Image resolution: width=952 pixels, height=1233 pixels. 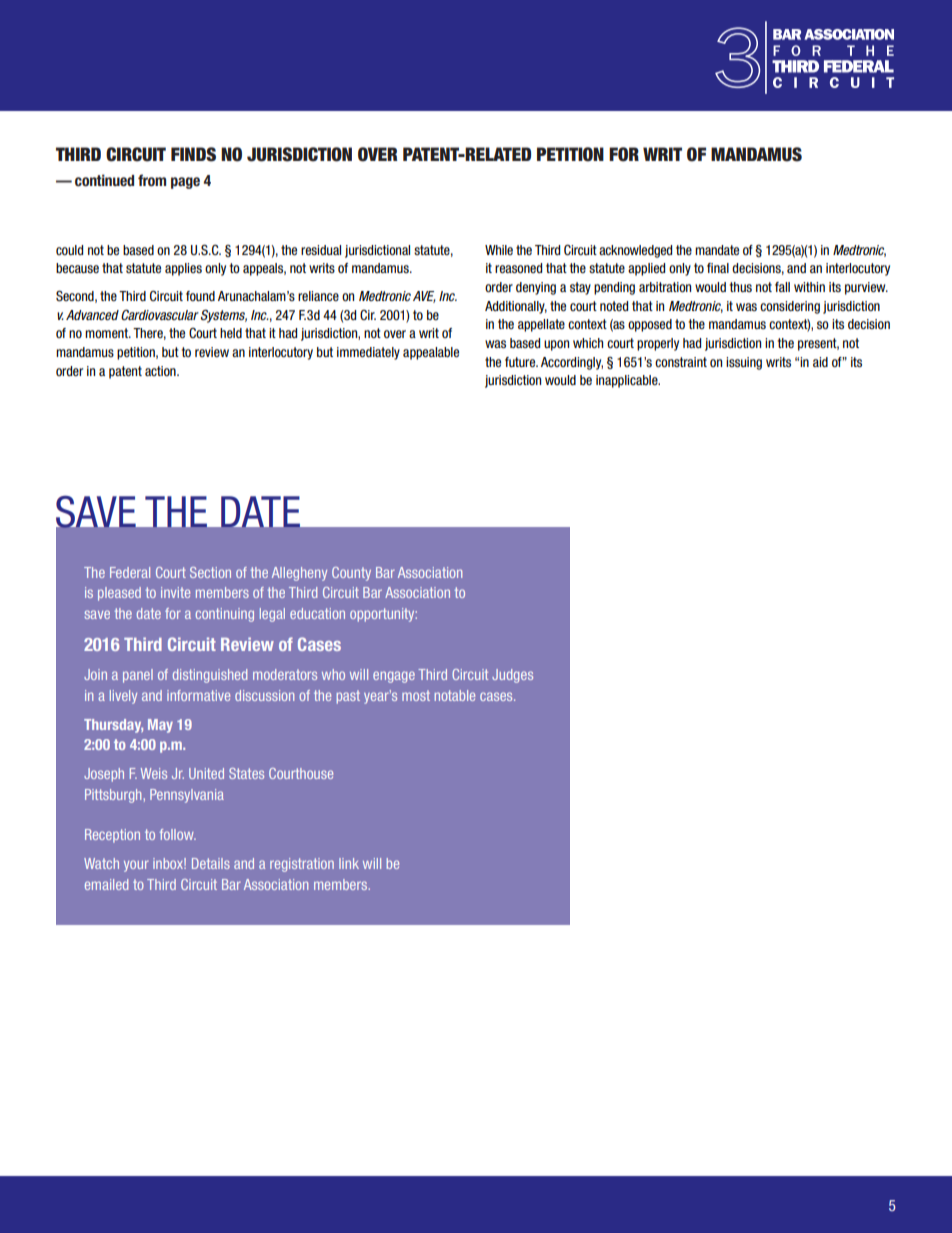 I want to click on Federal, so click(x=130, y=572).
